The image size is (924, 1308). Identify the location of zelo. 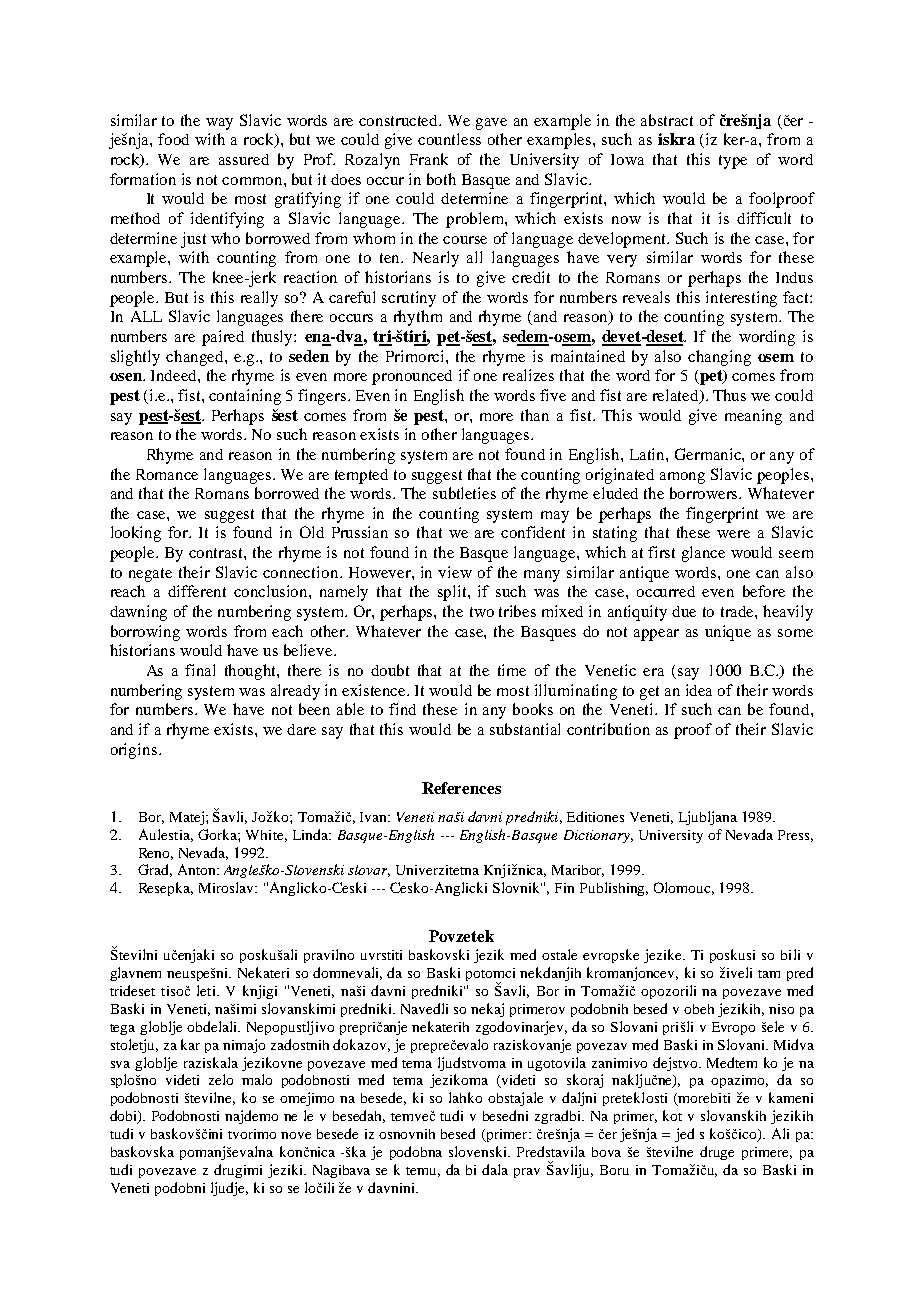
(221, 1079).
